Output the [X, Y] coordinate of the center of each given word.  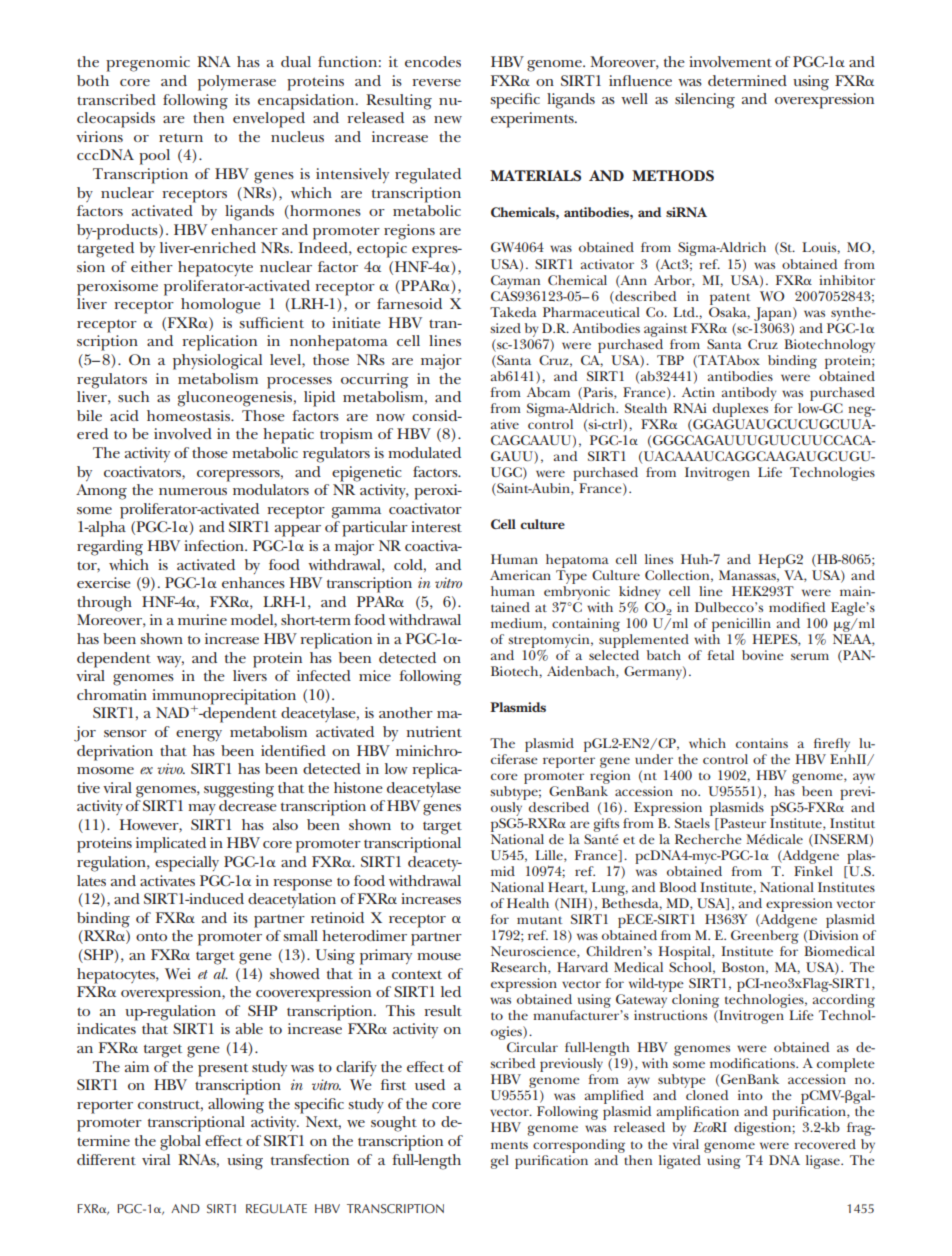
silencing [705, 101]
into [750, 1095]
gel [500, 1162]
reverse [436, 82]
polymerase [237, 83]
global [180, 1143]
